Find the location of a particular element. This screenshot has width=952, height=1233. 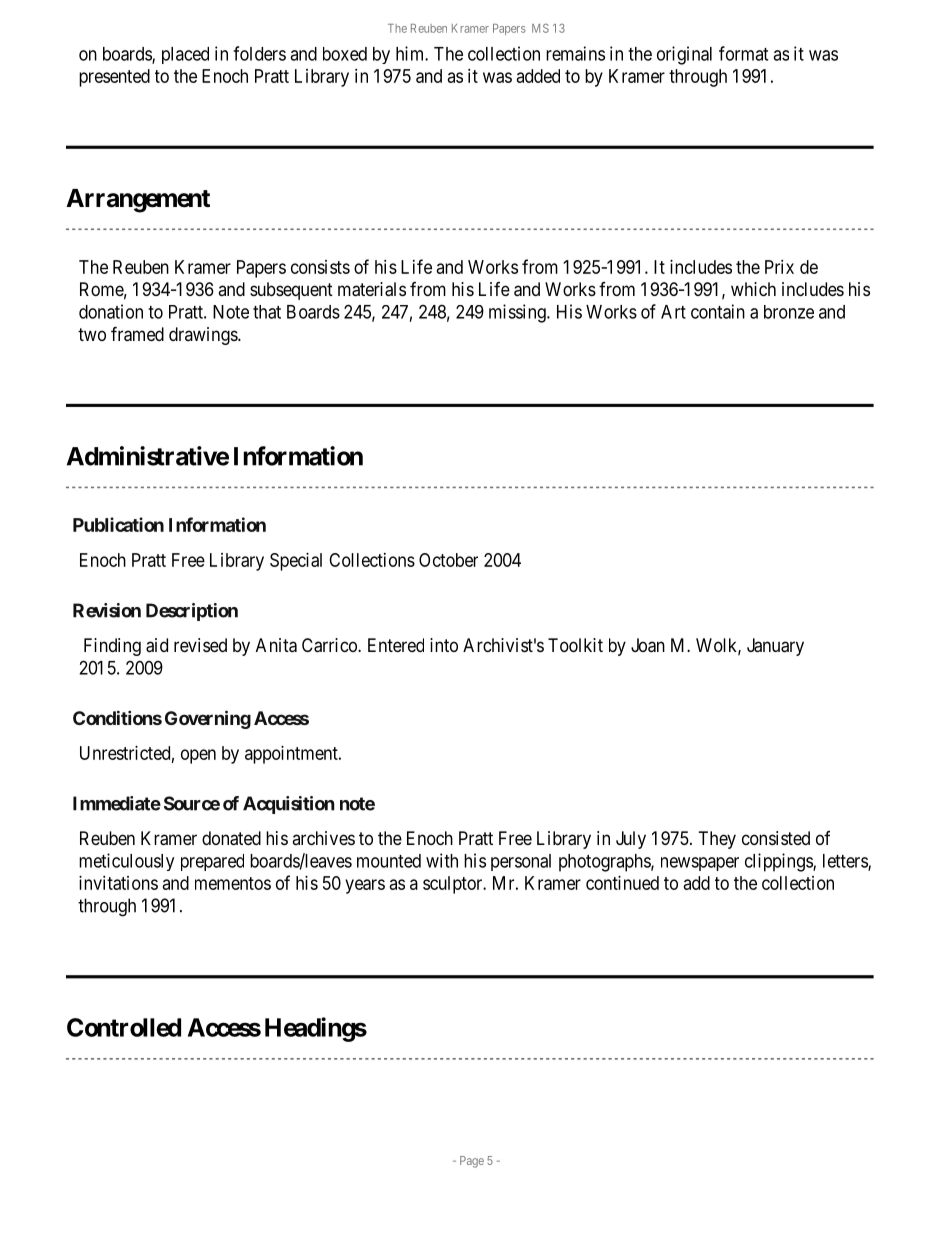

original is located at coordinates (684, 55).
